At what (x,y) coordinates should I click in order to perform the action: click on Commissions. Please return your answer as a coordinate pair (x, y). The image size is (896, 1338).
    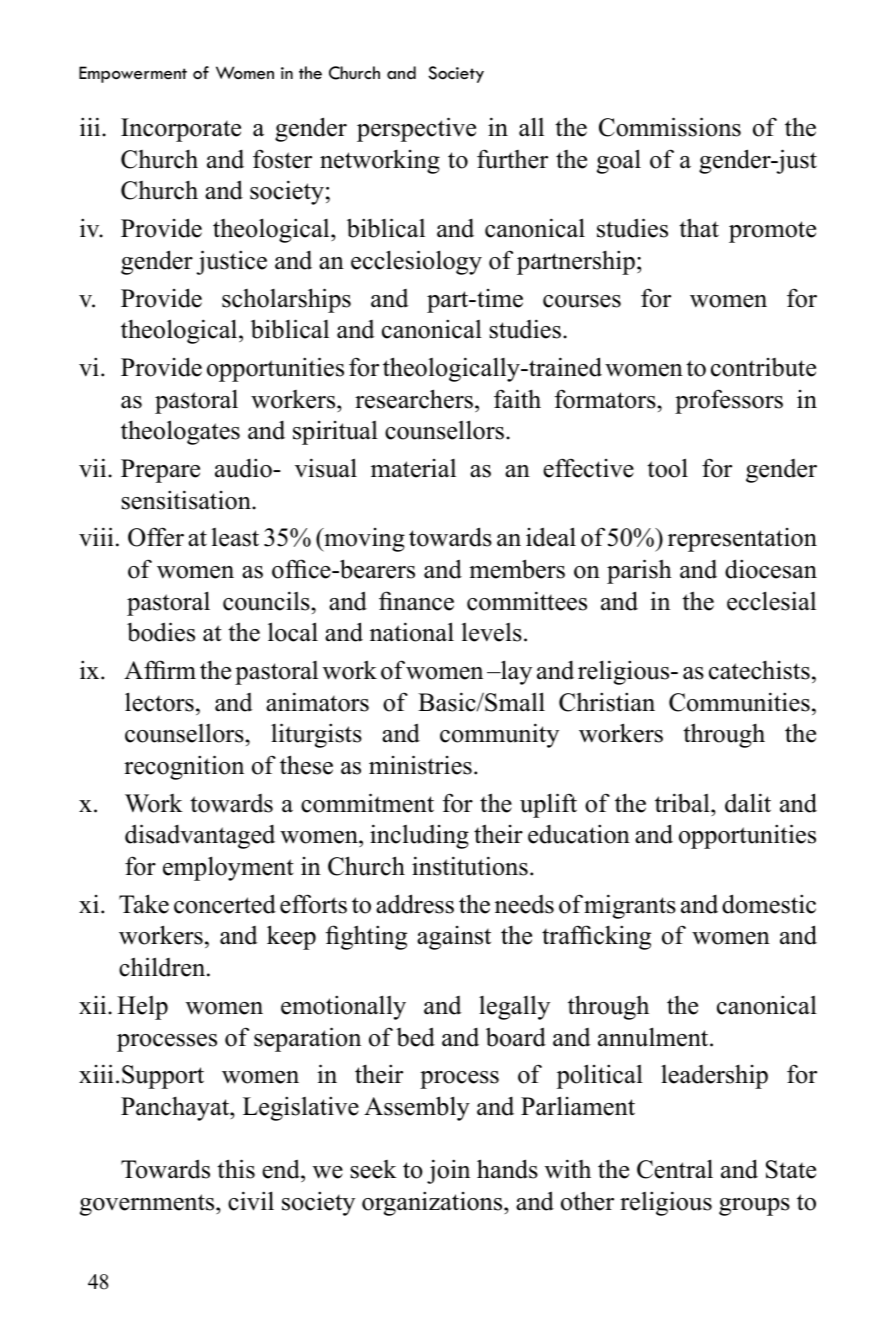
    Looking at the image, I should click on (670, 127).
